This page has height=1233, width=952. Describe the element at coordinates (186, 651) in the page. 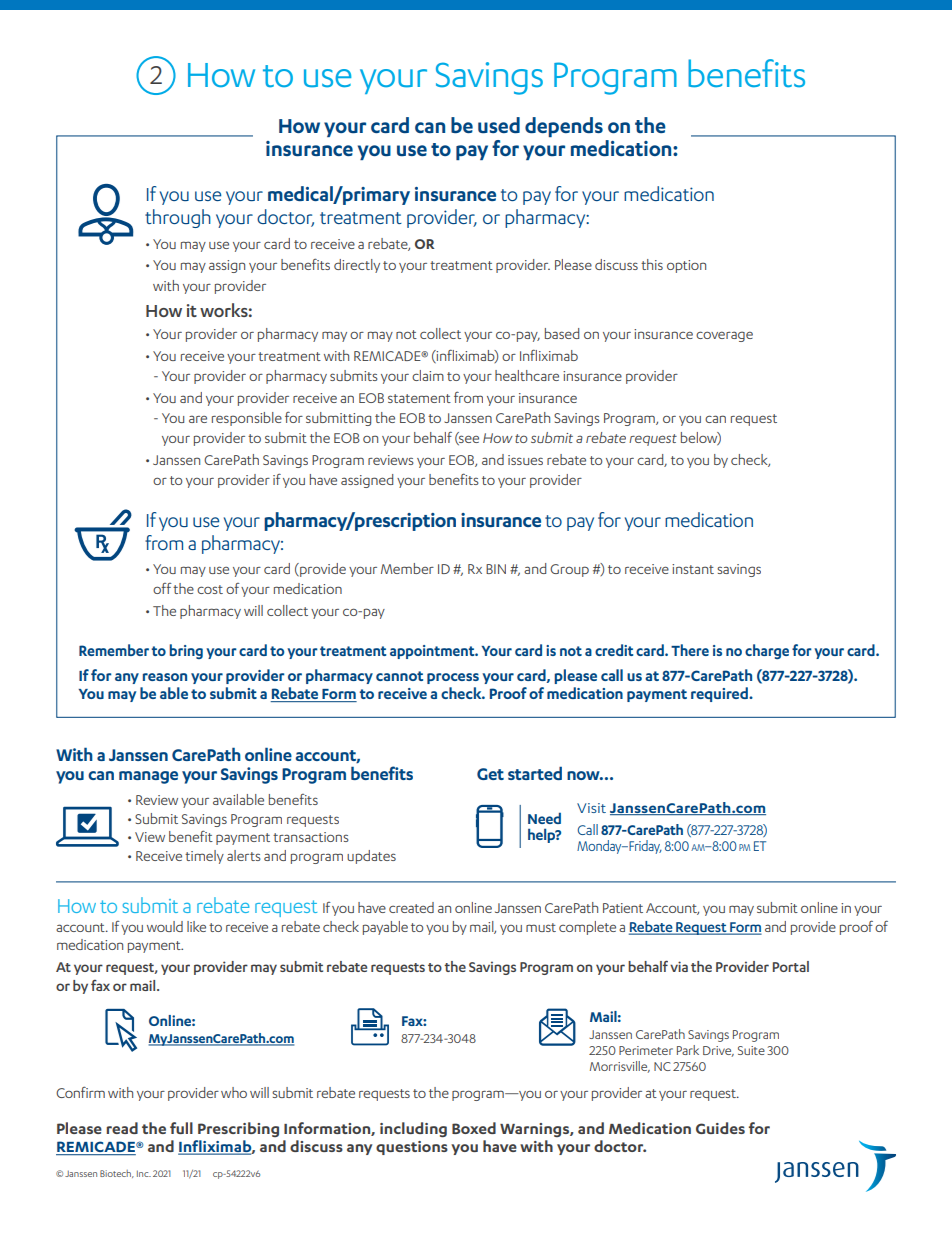

I see `bring` at that location.
